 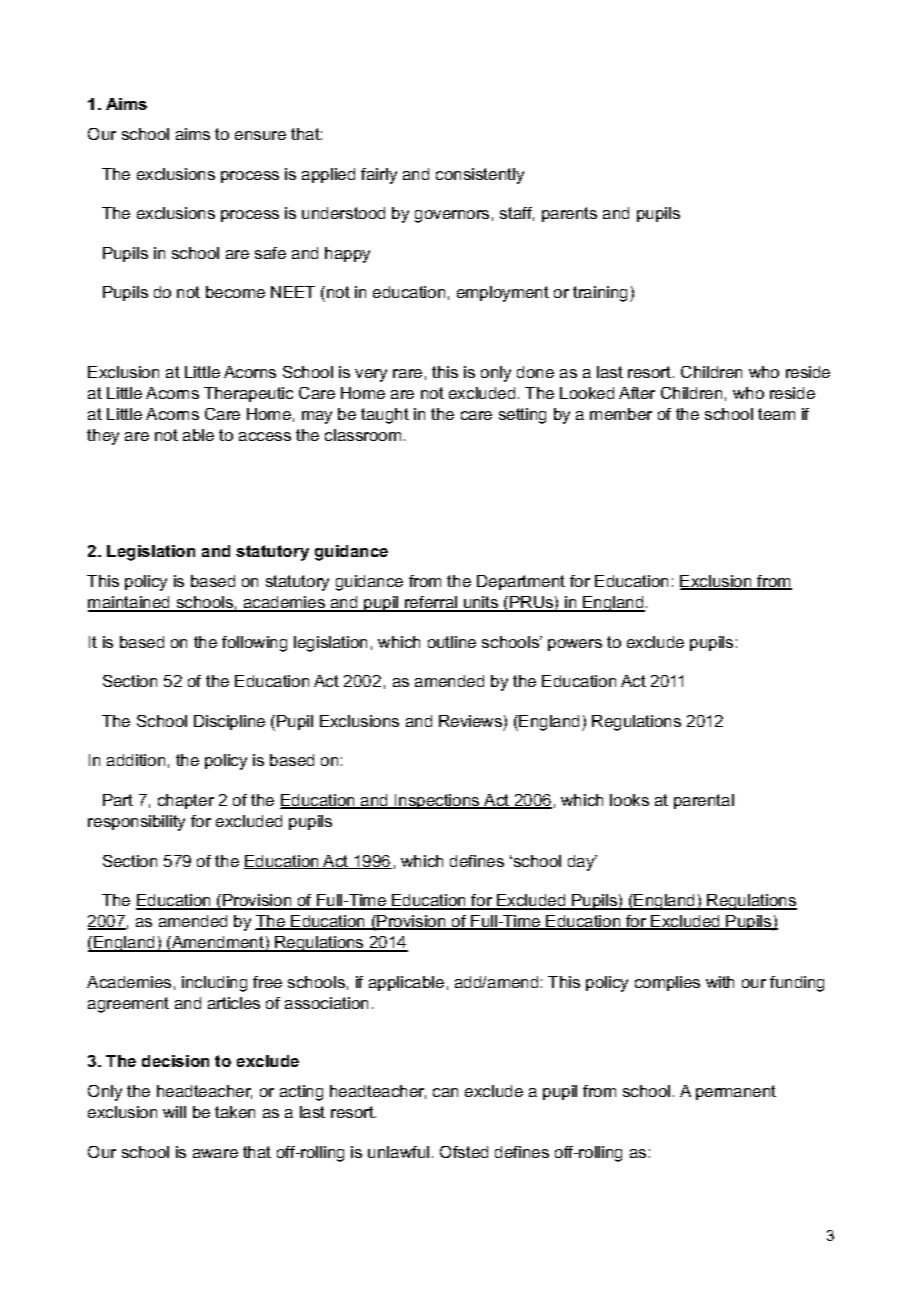 I want to click on will, so click(x=174, y=1112).
